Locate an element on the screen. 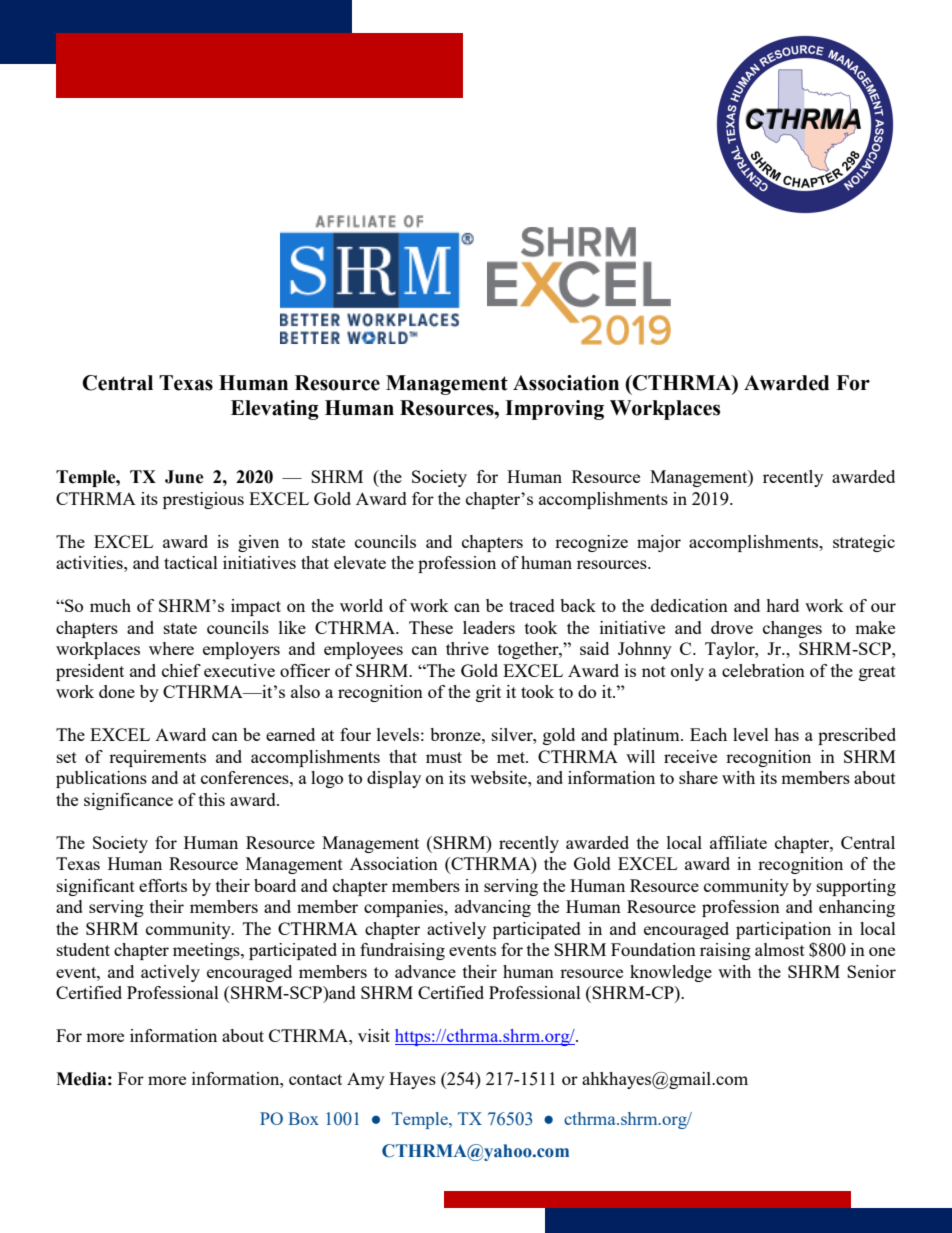  has is located at coordinates (786, 734).
